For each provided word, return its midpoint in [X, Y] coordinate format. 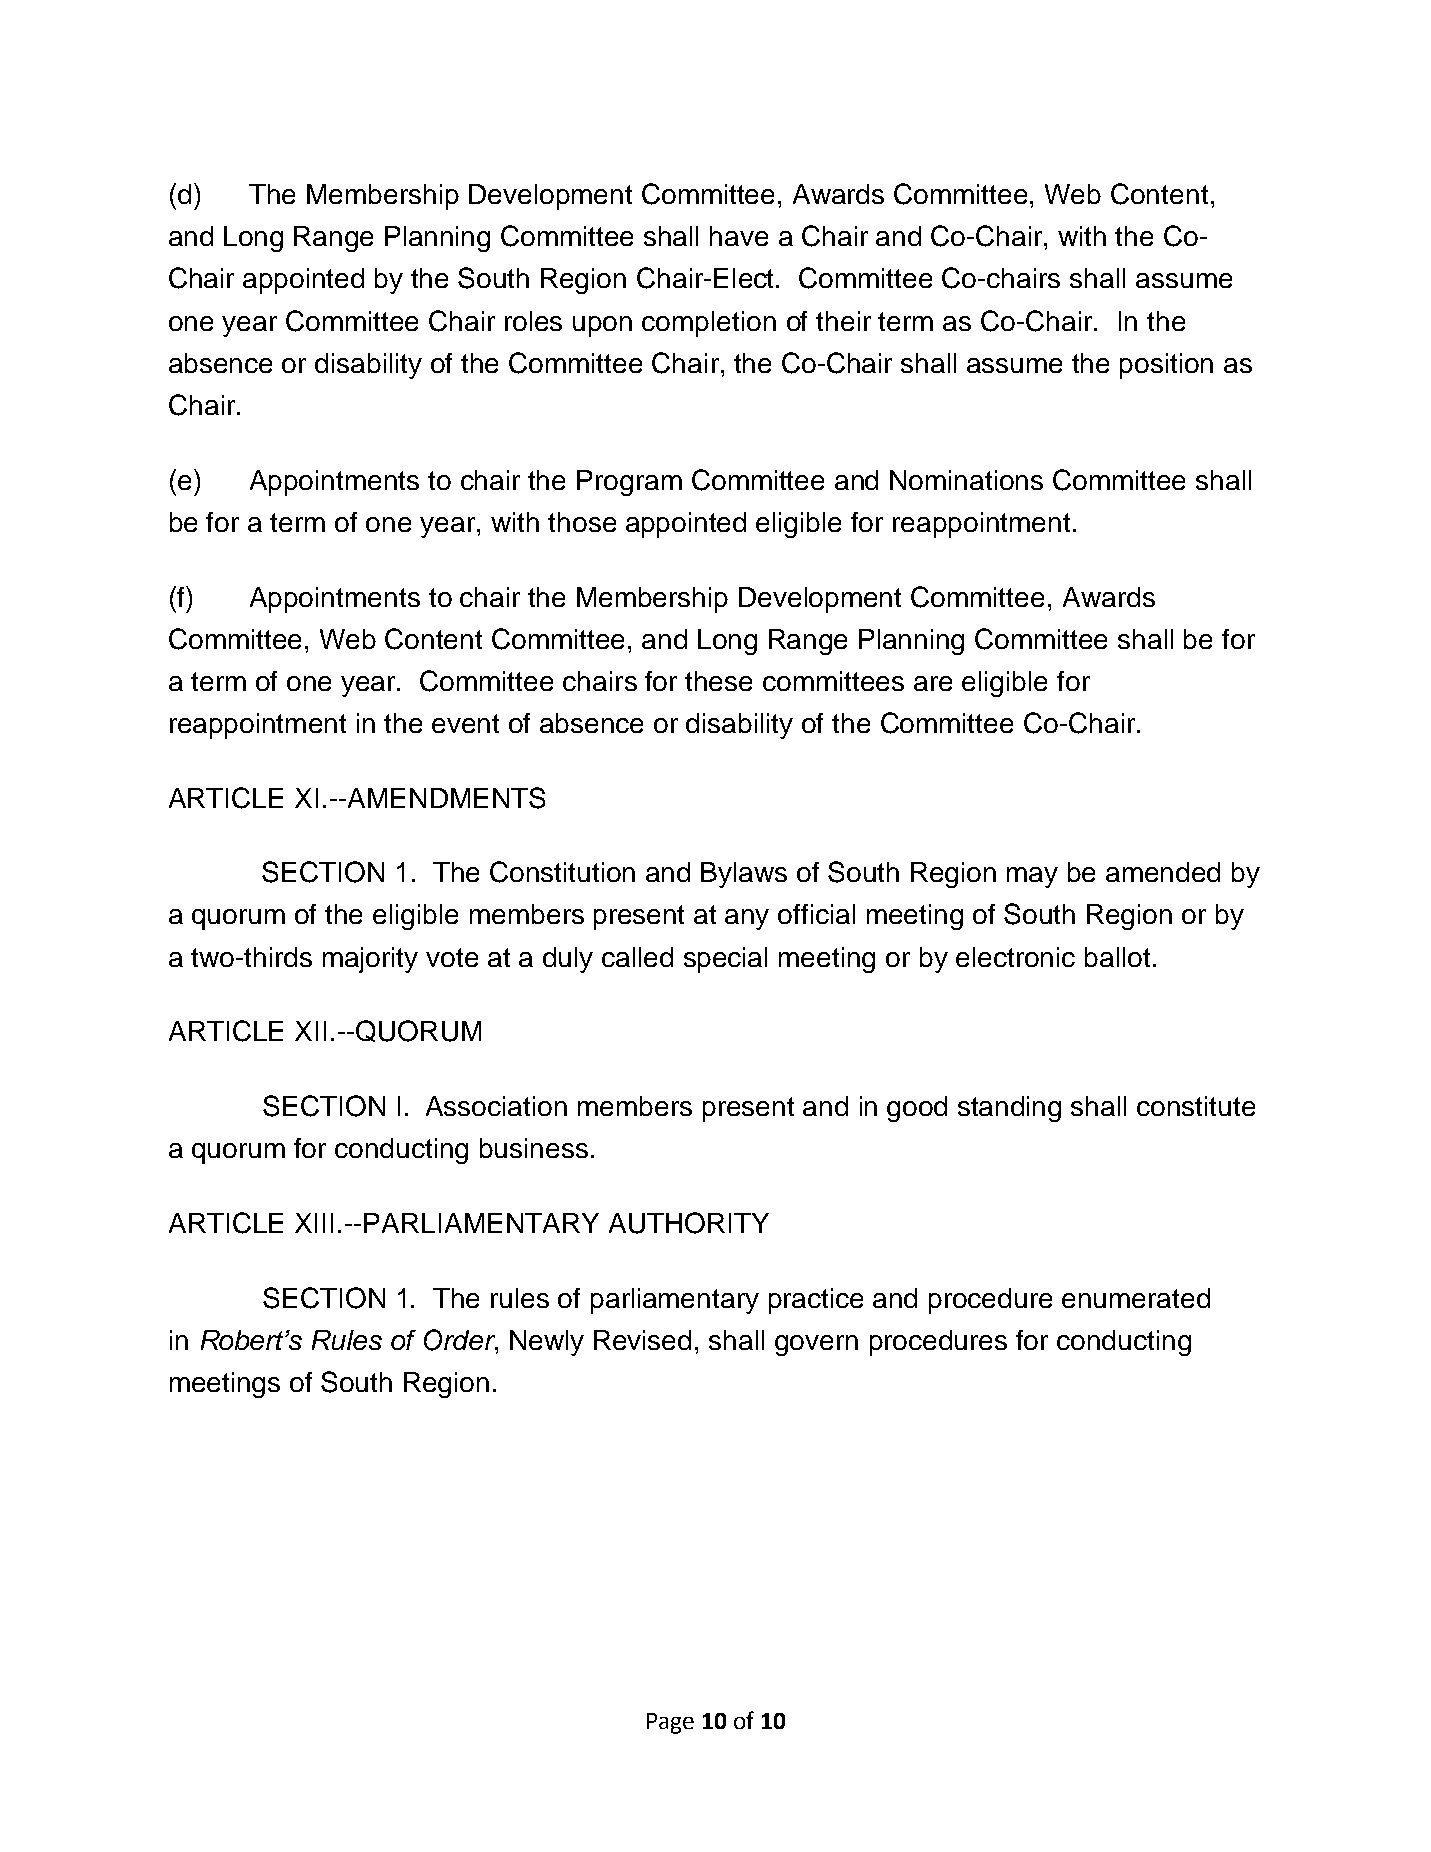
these [718, 681]
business [534, 1148]
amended [1163, 872]
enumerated [1136, 1298]
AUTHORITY [689, 1223]
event [465, 723]
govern [816, 1345]
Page [670, 1723]
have [739, 236]
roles [533, 321]
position [1166, 366]
